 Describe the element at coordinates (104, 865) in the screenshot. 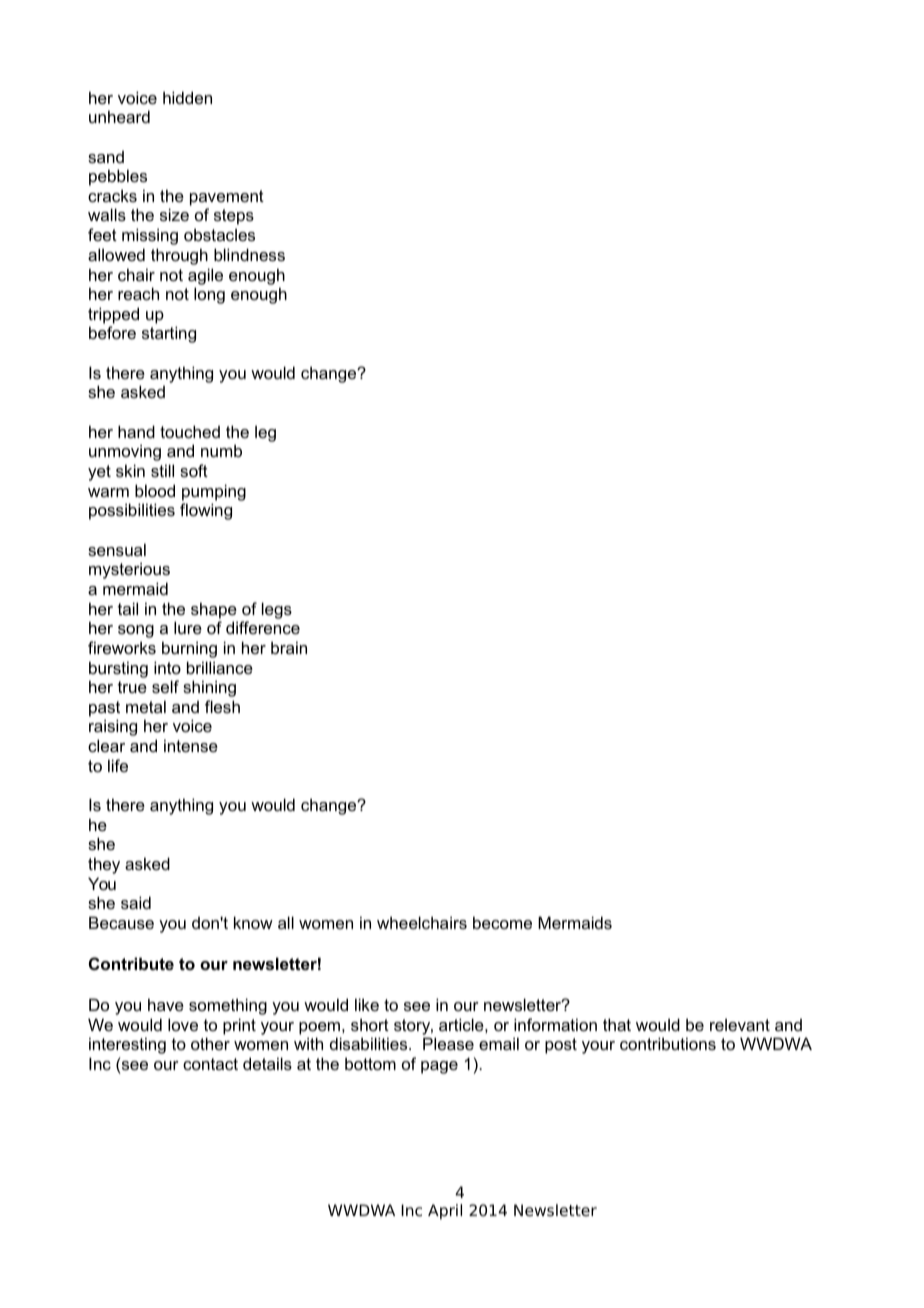

I see `they` at that location.
